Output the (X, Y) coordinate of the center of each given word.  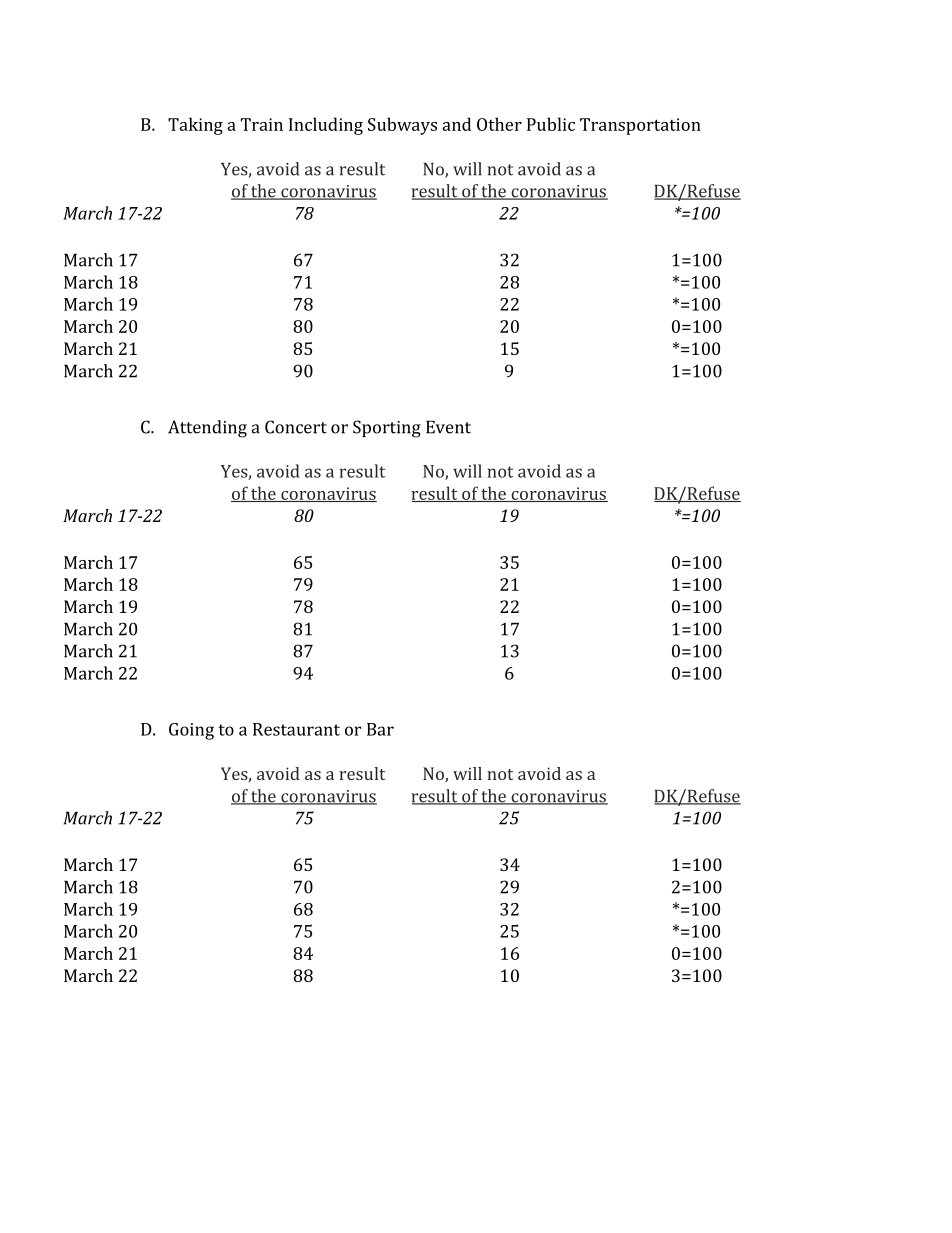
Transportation (640, 126)
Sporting (387, 429)
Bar (380, 729)
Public (551, 124)
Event (448, 427)
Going (191, 731)
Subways (402, 126)
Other (499, 124)
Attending (207, 429)
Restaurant (296, 729)
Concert (296, 427)
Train (262, 124)
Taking (195, 126)
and (456, 124)
